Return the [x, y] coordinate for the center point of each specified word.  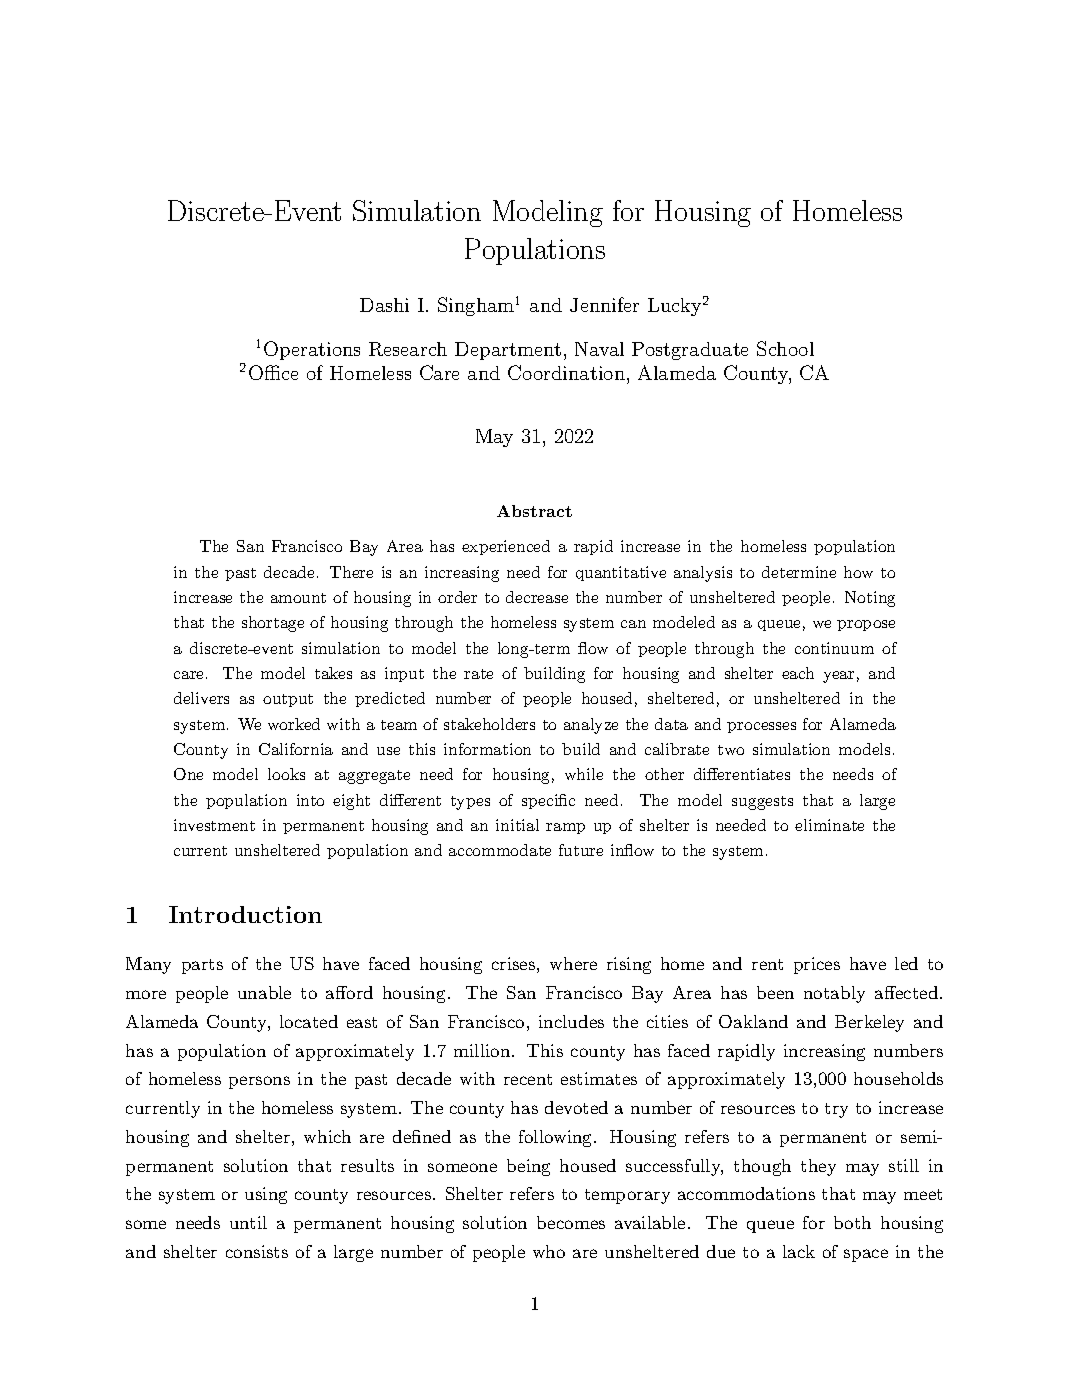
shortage [273, 624]
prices [817, 965]
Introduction [245, 914]
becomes [571, 1222]
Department [508, 351]
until [248, 1222]
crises [513, 963]
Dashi [384, 305]
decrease [537, 597]
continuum [834, 648]
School [785, 348]
